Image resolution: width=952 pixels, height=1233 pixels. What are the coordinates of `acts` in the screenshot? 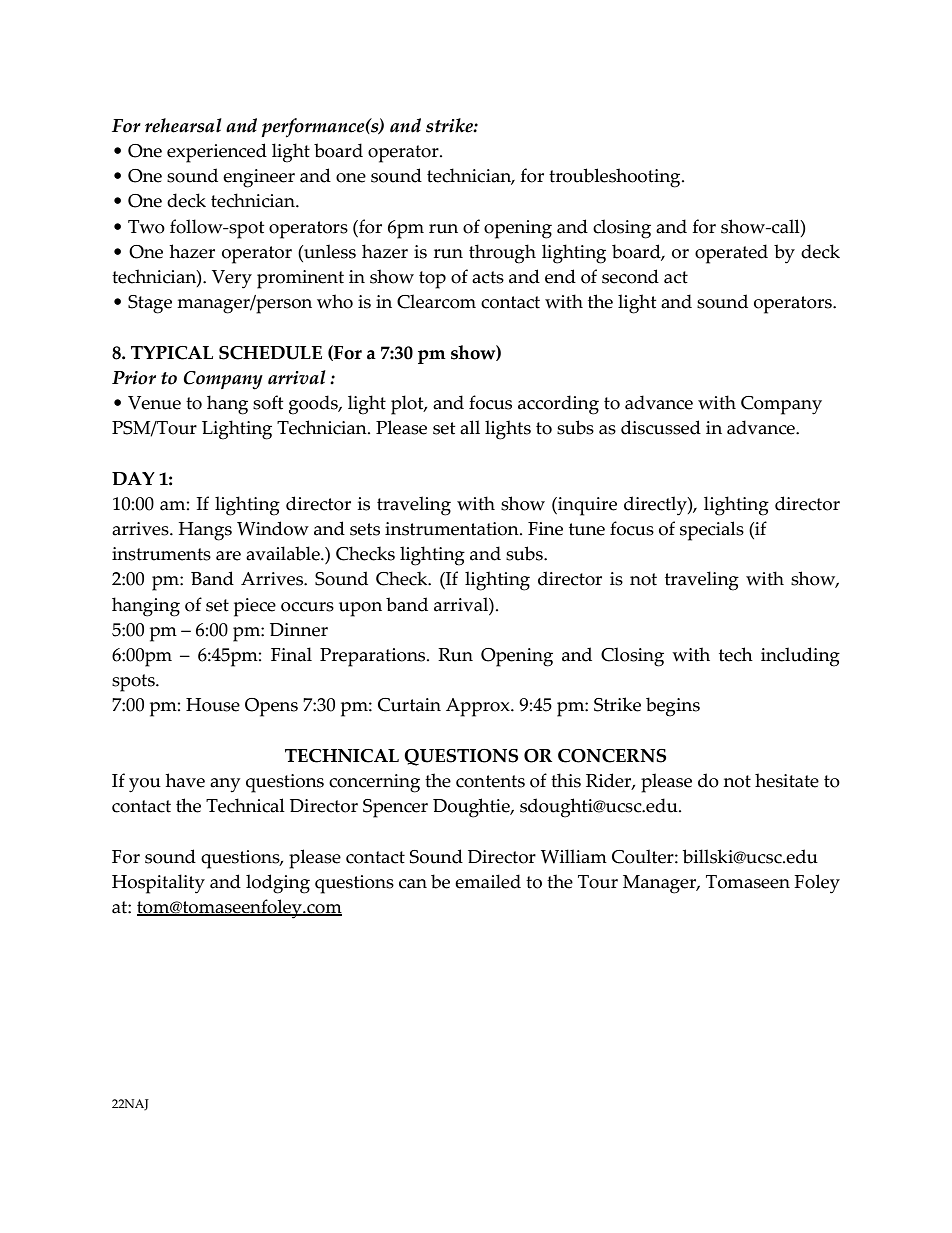 It's located at (488, 277).
